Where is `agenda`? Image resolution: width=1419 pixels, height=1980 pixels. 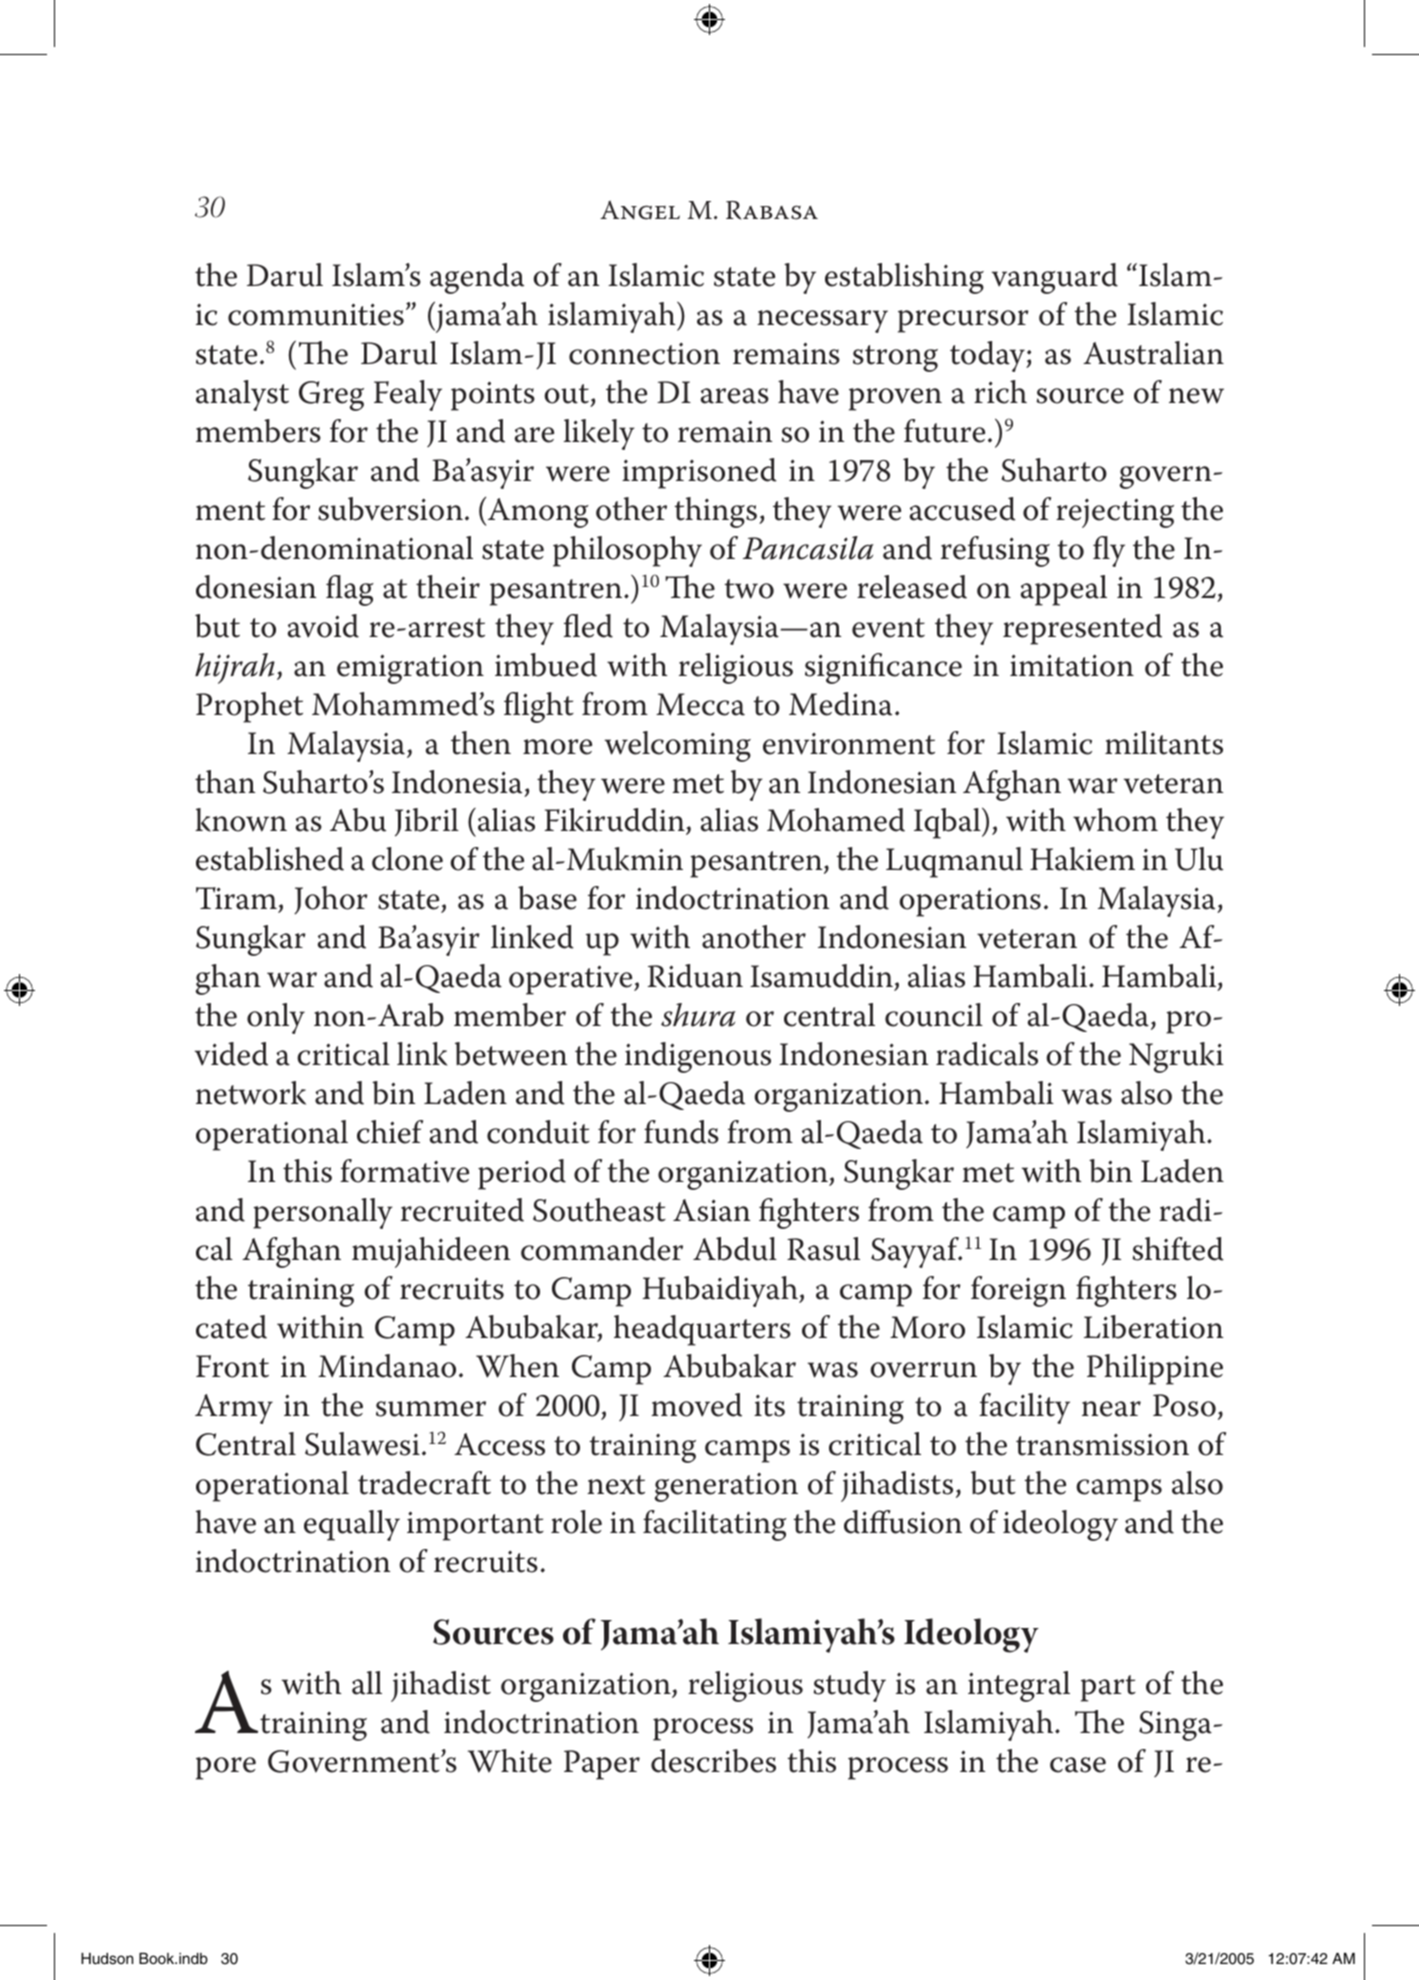 agenda is located at coordinates (477, 278).
